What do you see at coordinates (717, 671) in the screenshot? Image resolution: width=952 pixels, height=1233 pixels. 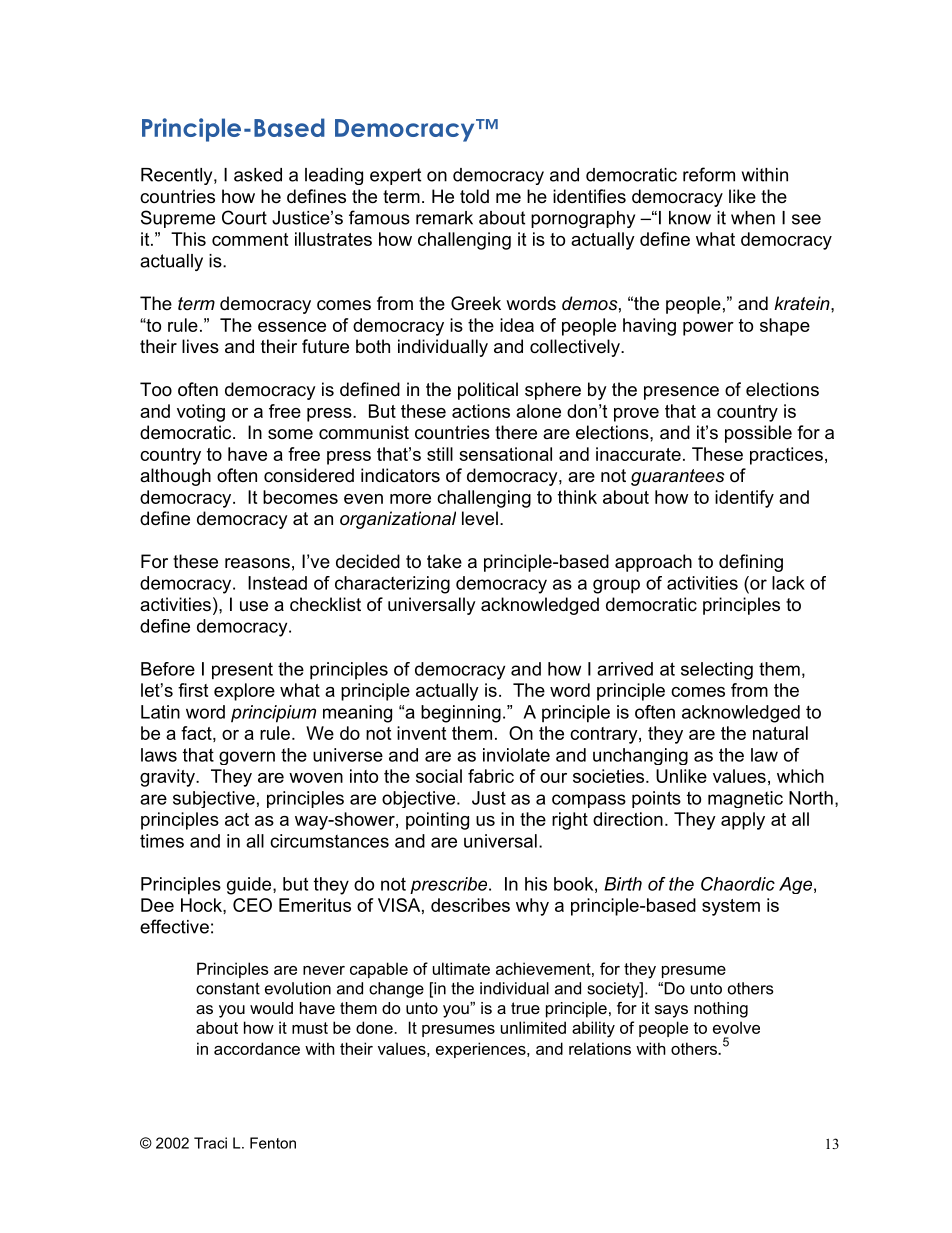 I see `selecting` at bounding box center [717, 671].
